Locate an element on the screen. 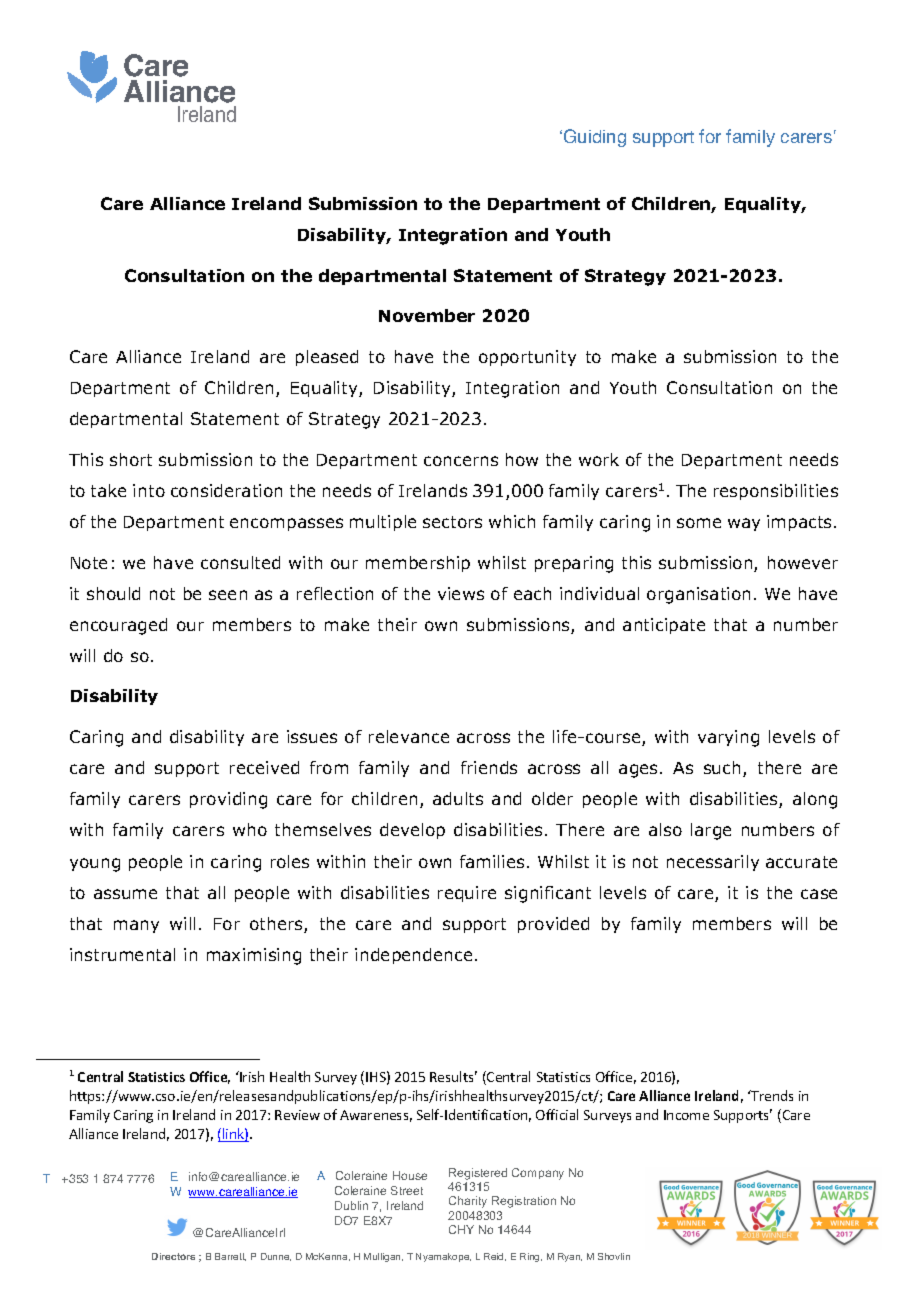 This screenshot has width=924, height=1308. Directors is located at coordinates (173, 1256).
